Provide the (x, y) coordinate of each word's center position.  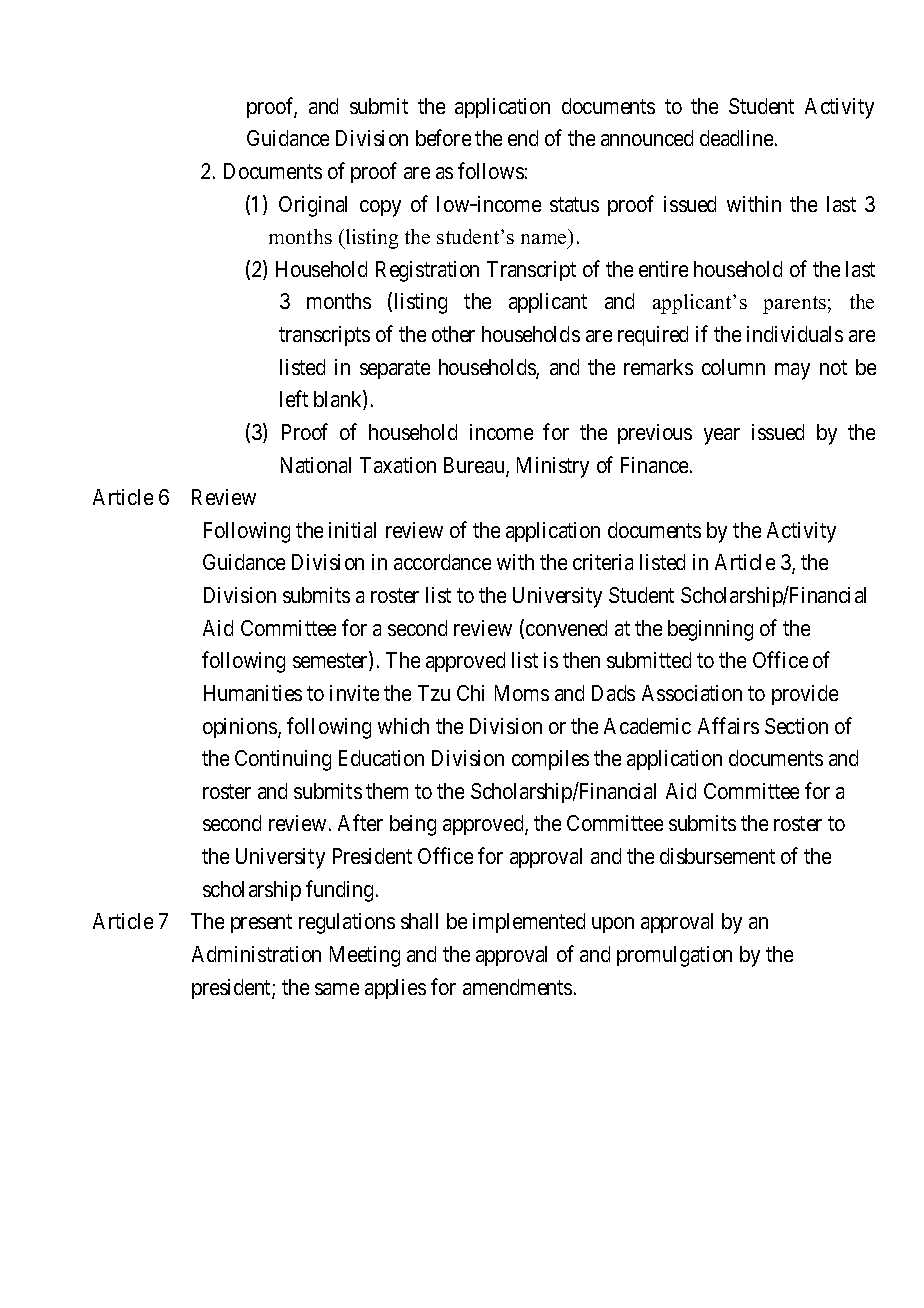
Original (313, 206)
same (337, 989)
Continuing (283, 760)
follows (491, 170)
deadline (738, 138)
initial (352, 530)
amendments (517, 987)
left (294, 398)
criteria (603, 562)
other (453, 334)
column (733, 367)
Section (796, 726)
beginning (710, 630)
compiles (550, 760)
